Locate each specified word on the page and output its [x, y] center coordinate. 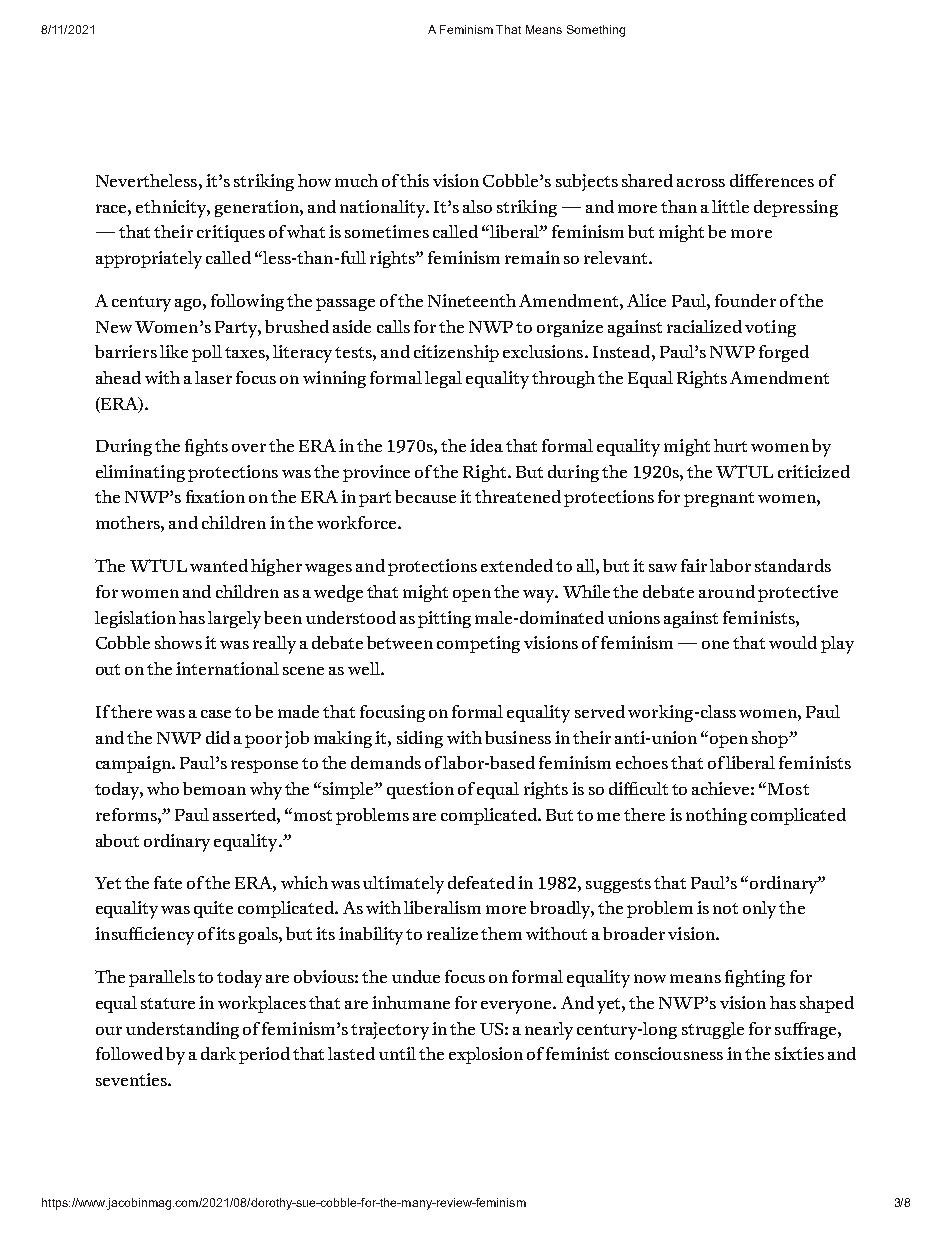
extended [517, 565]
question [420, 790]
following [247, 302]
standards [793, 565]
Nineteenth [472, 300]
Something [596, 31]
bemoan [214, 788]
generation [258, 208]
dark [218, 1053]
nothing [716, 816]
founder [745, 300]
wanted [219, 565]
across [701, 182]
